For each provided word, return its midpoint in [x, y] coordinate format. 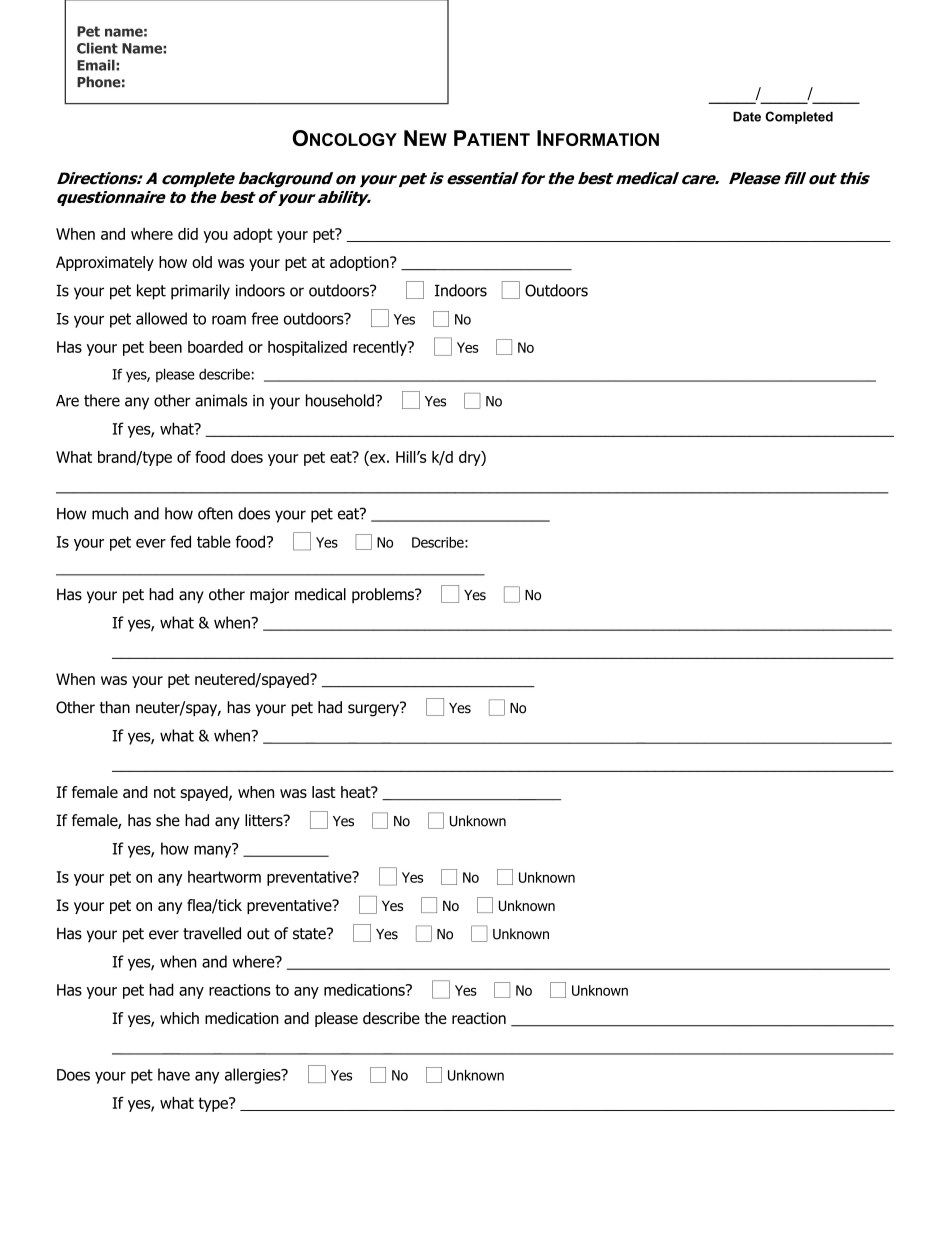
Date [747, 117]
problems [384, 595]
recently [381, 348]
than [115, 707]
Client [97, 48]
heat [357, 792]
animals [221, 400]
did [188, 234]
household [340, 400]
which [179, 1018]
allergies [254, 1076]
